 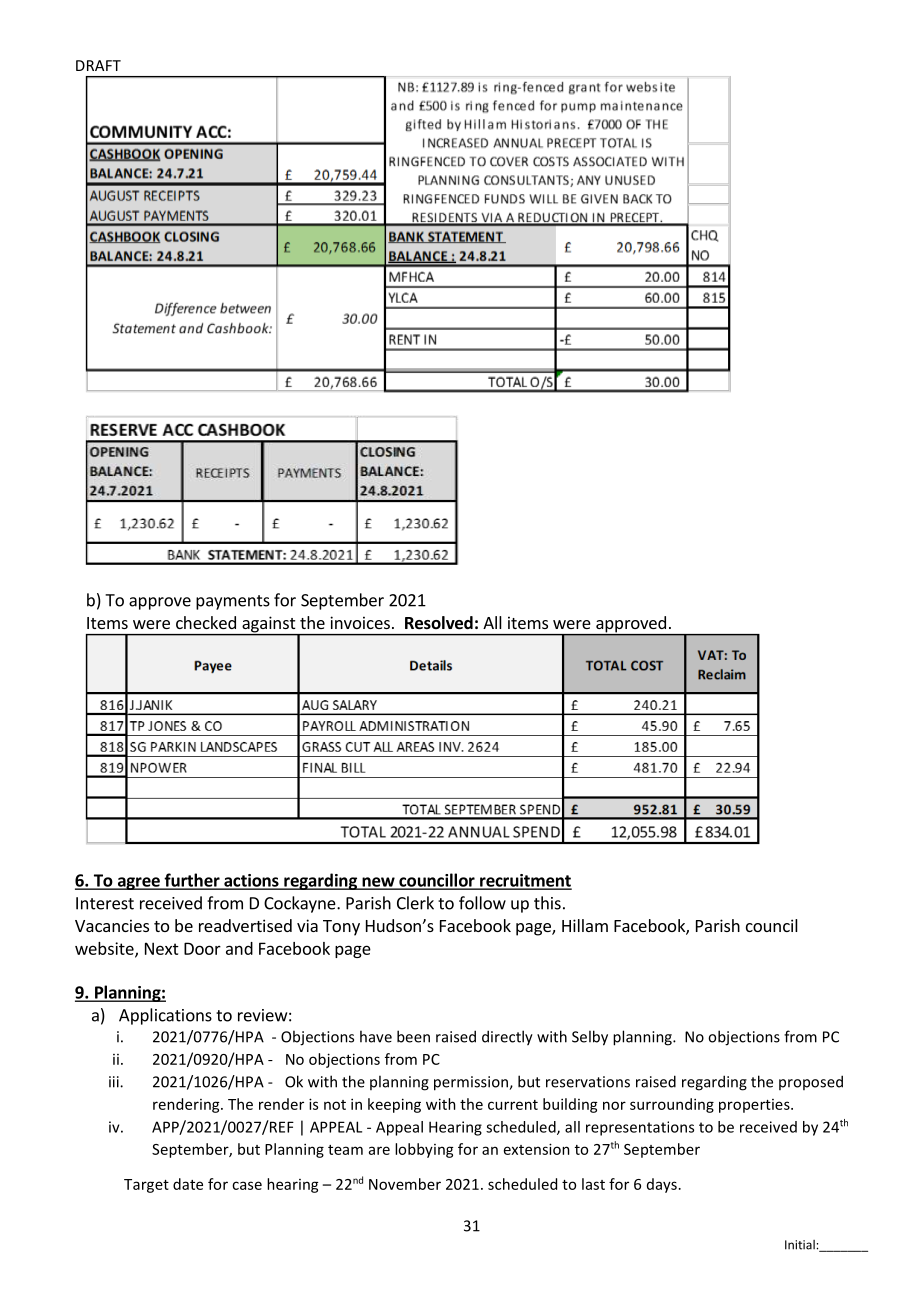 I want to click on checked, so click(x=206, y=622).
